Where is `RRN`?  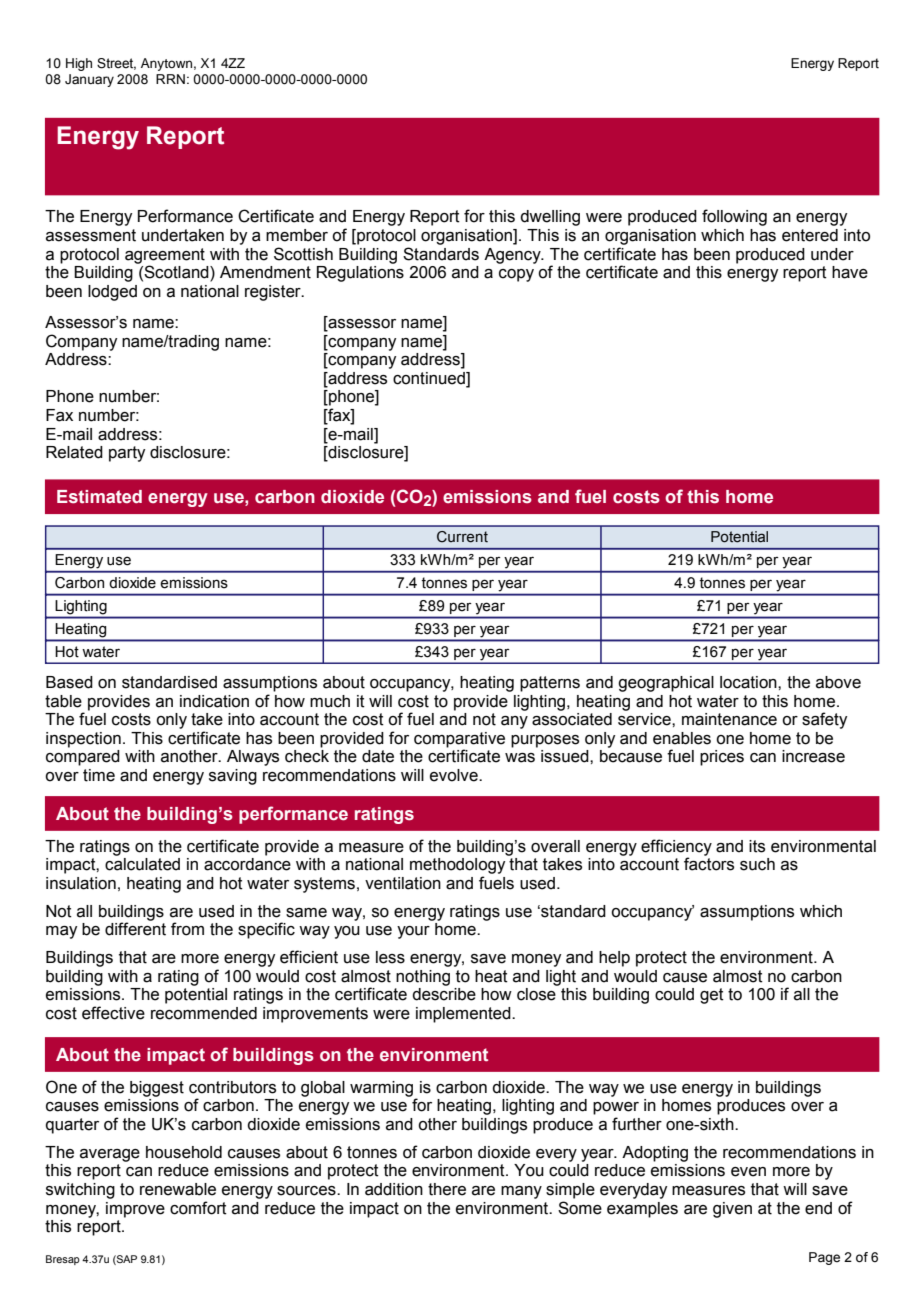 RRN is located at coordinates (170, 79).
